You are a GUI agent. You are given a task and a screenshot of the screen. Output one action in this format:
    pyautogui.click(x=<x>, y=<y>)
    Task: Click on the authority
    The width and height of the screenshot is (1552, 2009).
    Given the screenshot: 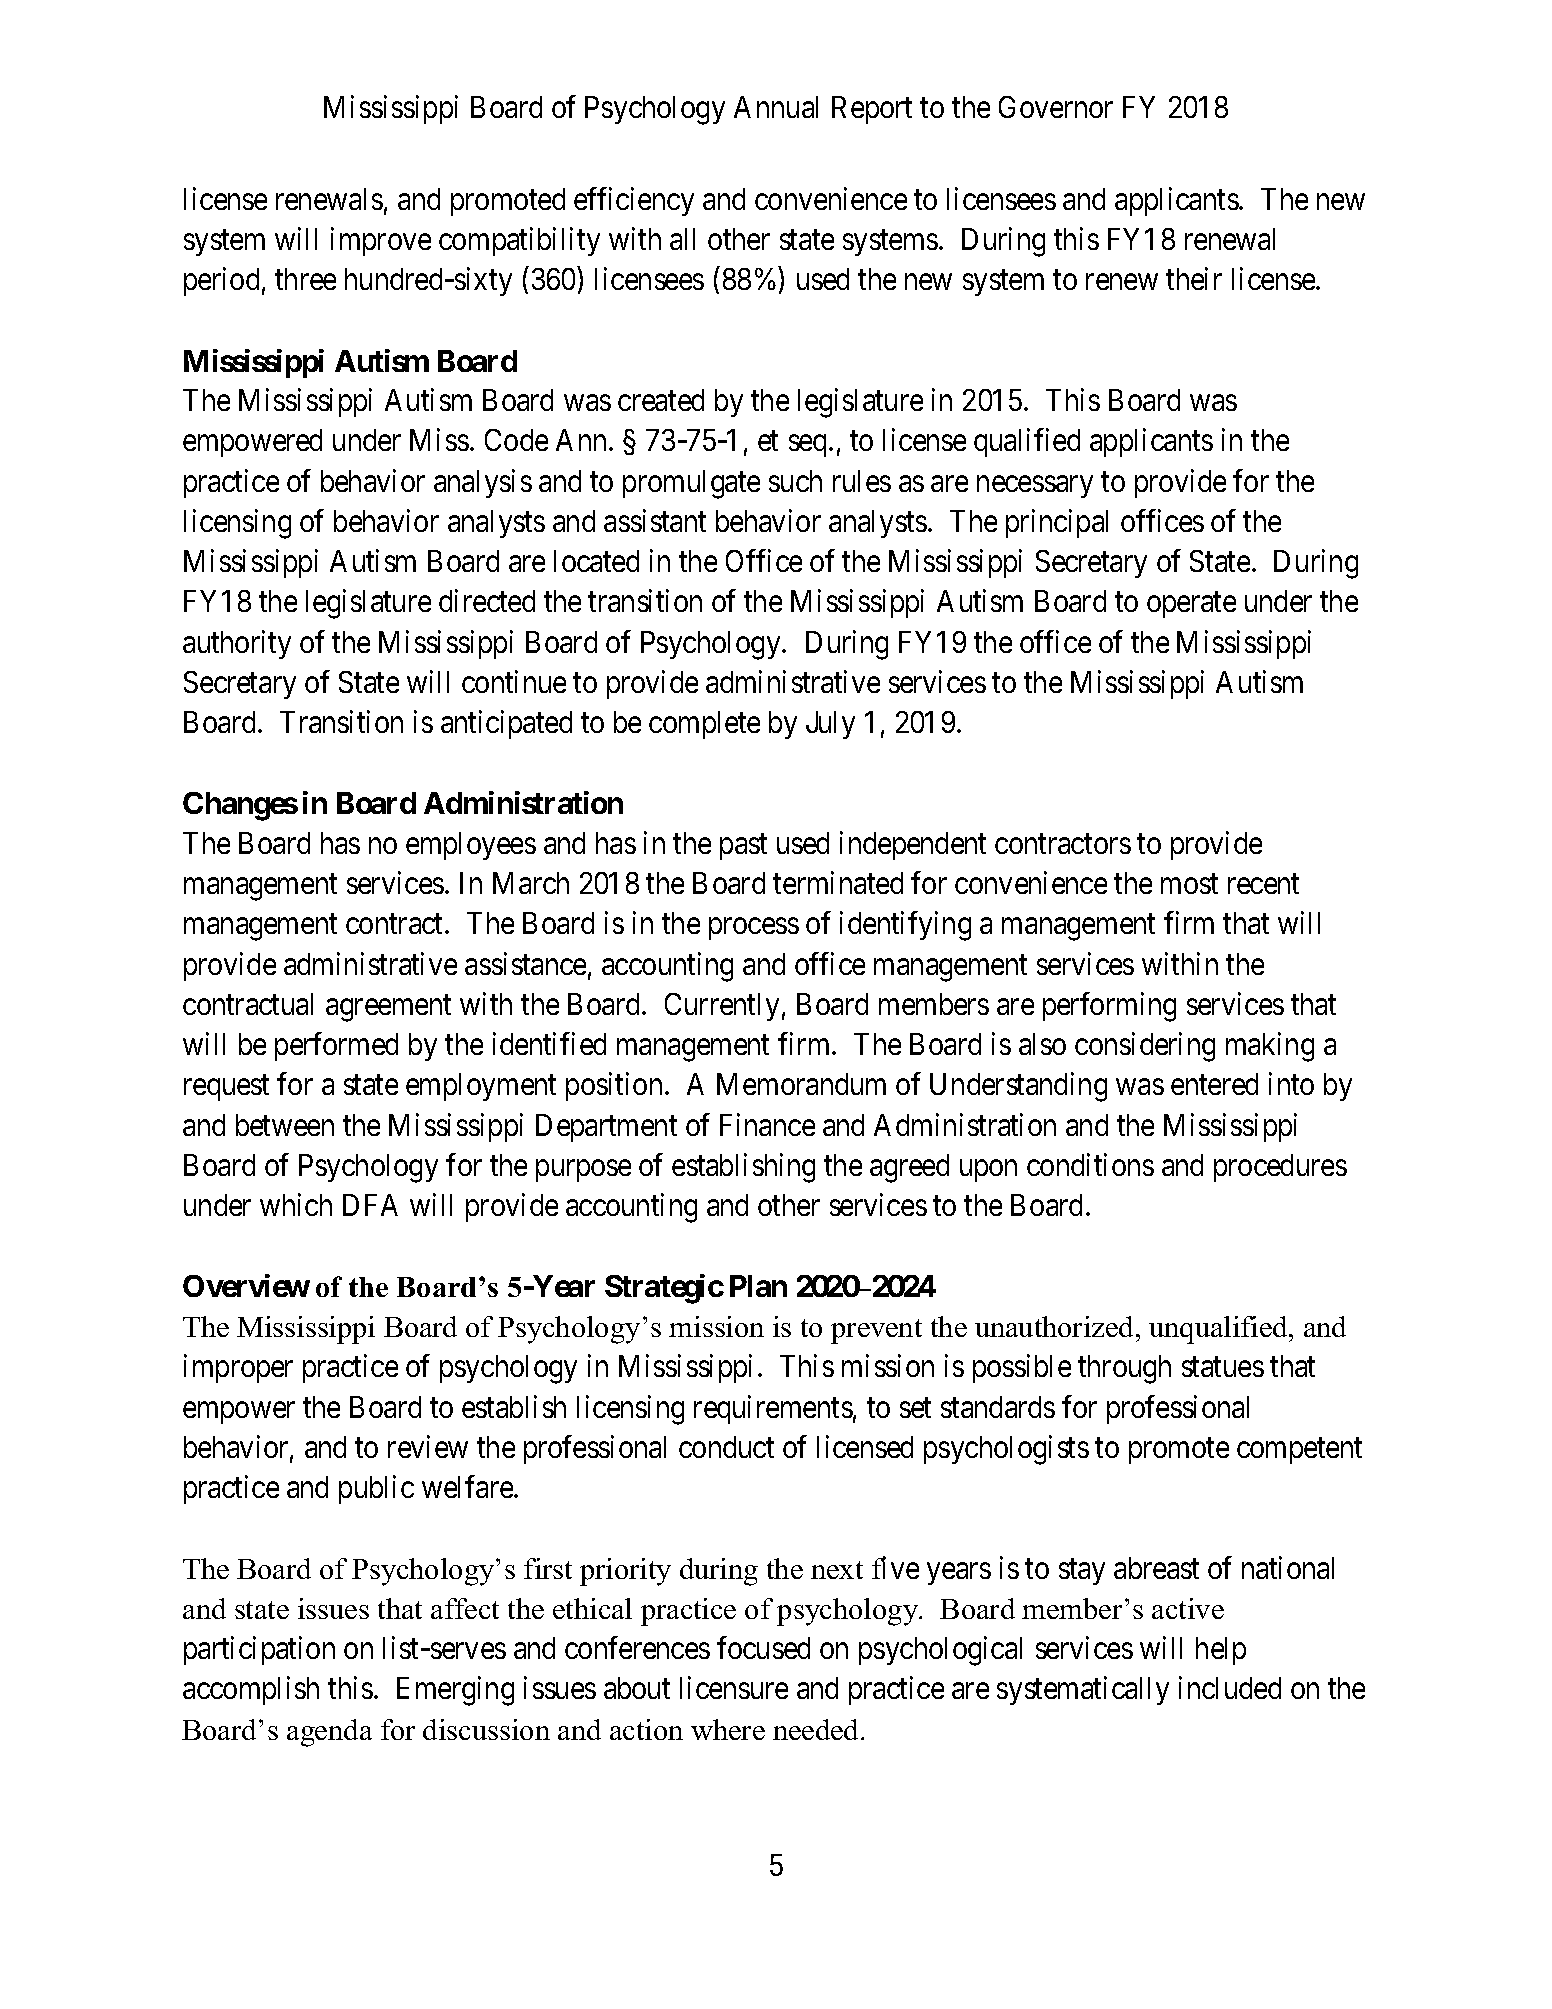 What is the action you would take?
    pyautogui.click(x=237, y=644)
